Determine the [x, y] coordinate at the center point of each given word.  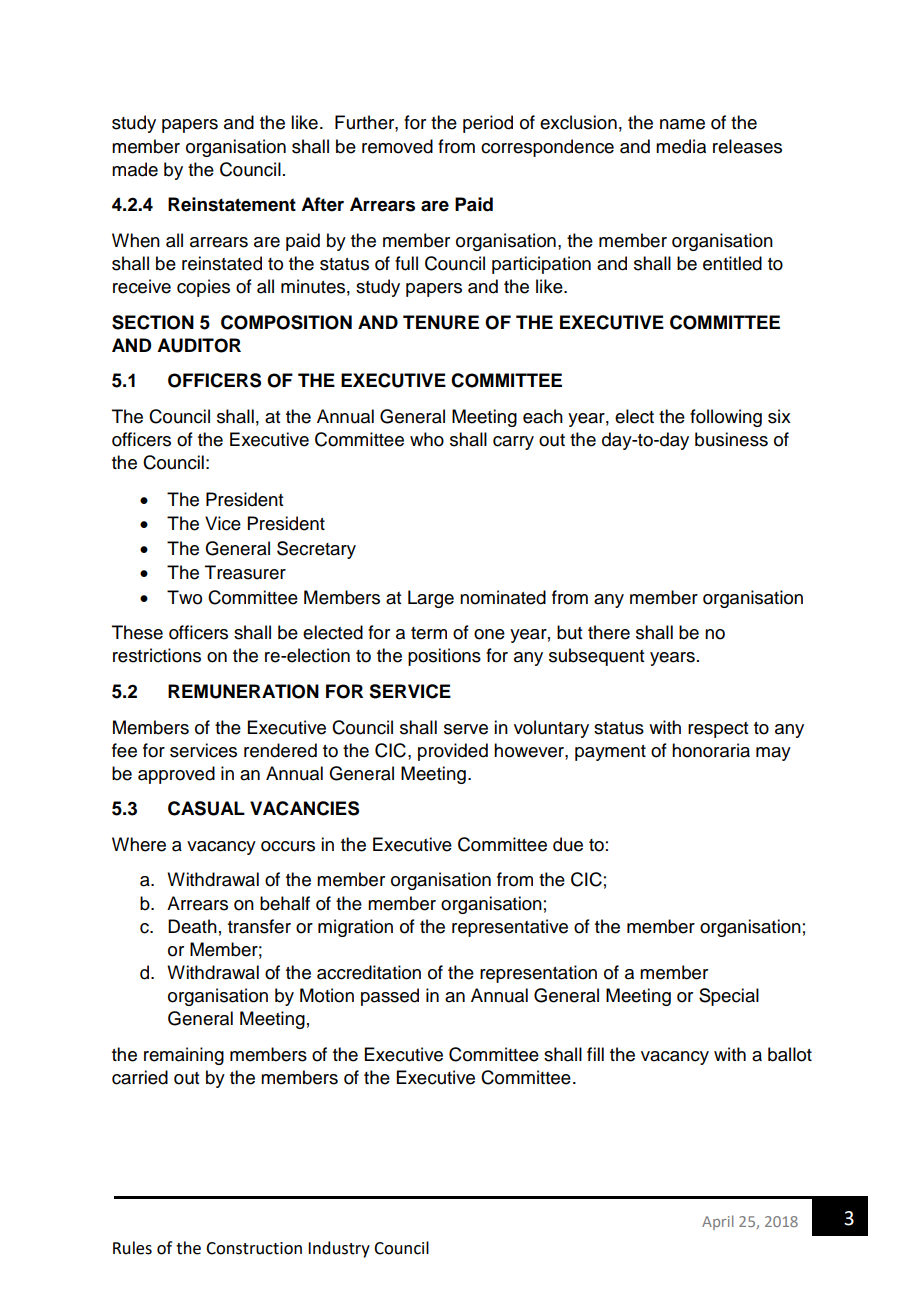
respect [718, 730]
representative [510, 928]
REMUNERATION [243, 691]
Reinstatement [232, 204]
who [427, 439]
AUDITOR [199, 345]
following [726, 418]
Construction [254, 1248]
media [681, 146]
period [488, 124]
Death [192, 926]
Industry [339, 1249]
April [717, 1222]
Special [729, 997]
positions [444, 657]
